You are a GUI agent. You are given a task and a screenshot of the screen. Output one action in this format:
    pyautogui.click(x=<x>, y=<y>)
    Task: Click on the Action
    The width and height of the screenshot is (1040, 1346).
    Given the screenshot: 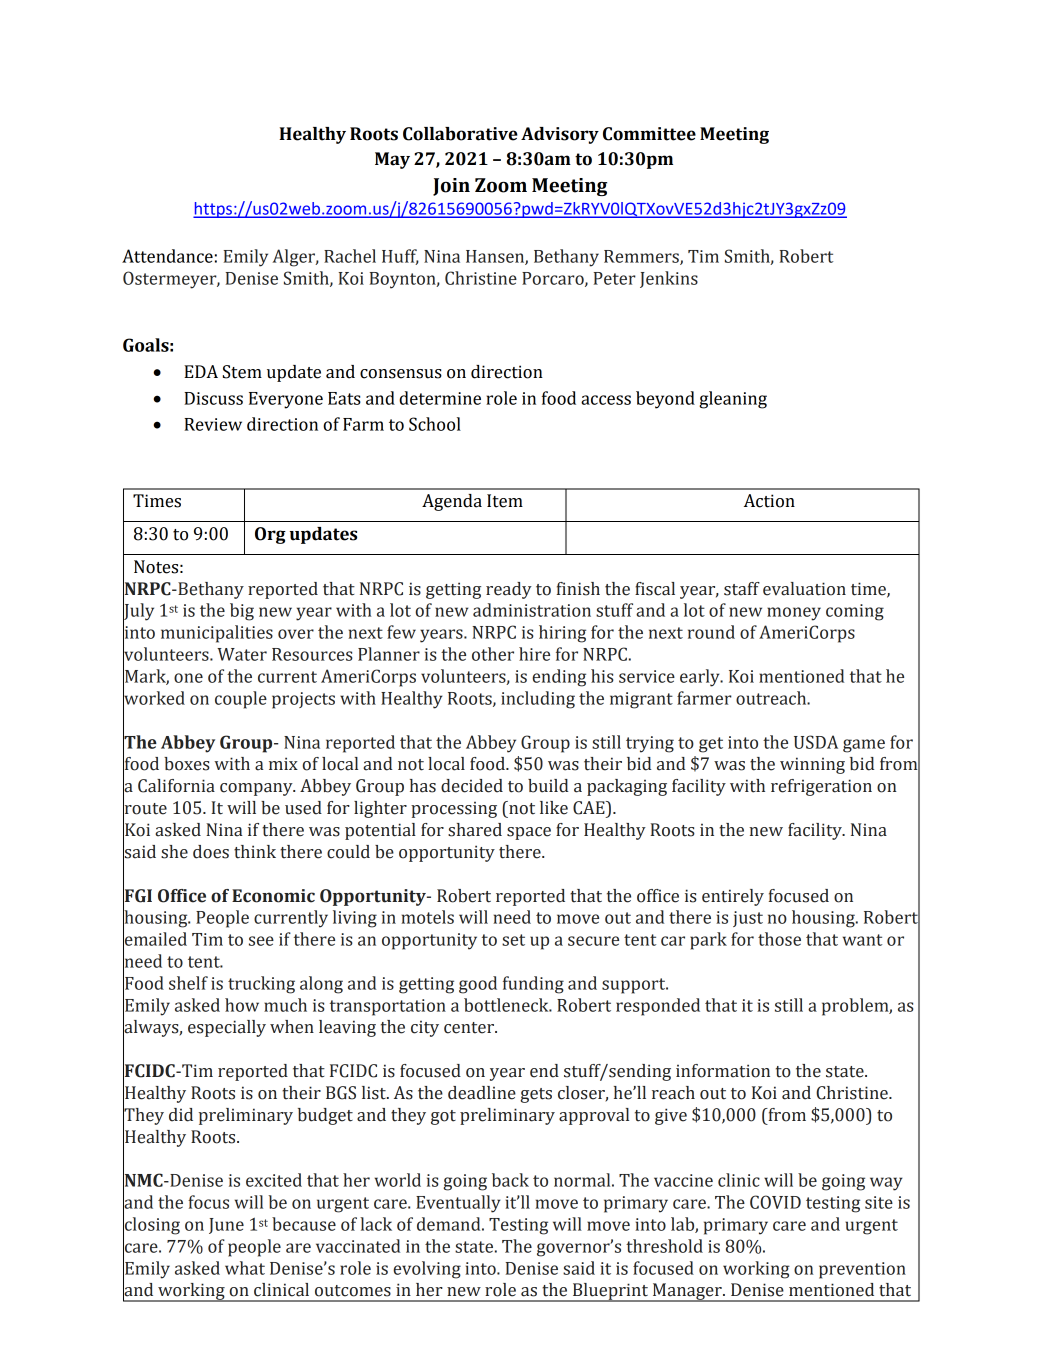 What is the action you would take?
    pyautogui.click(x=769, y=501)
